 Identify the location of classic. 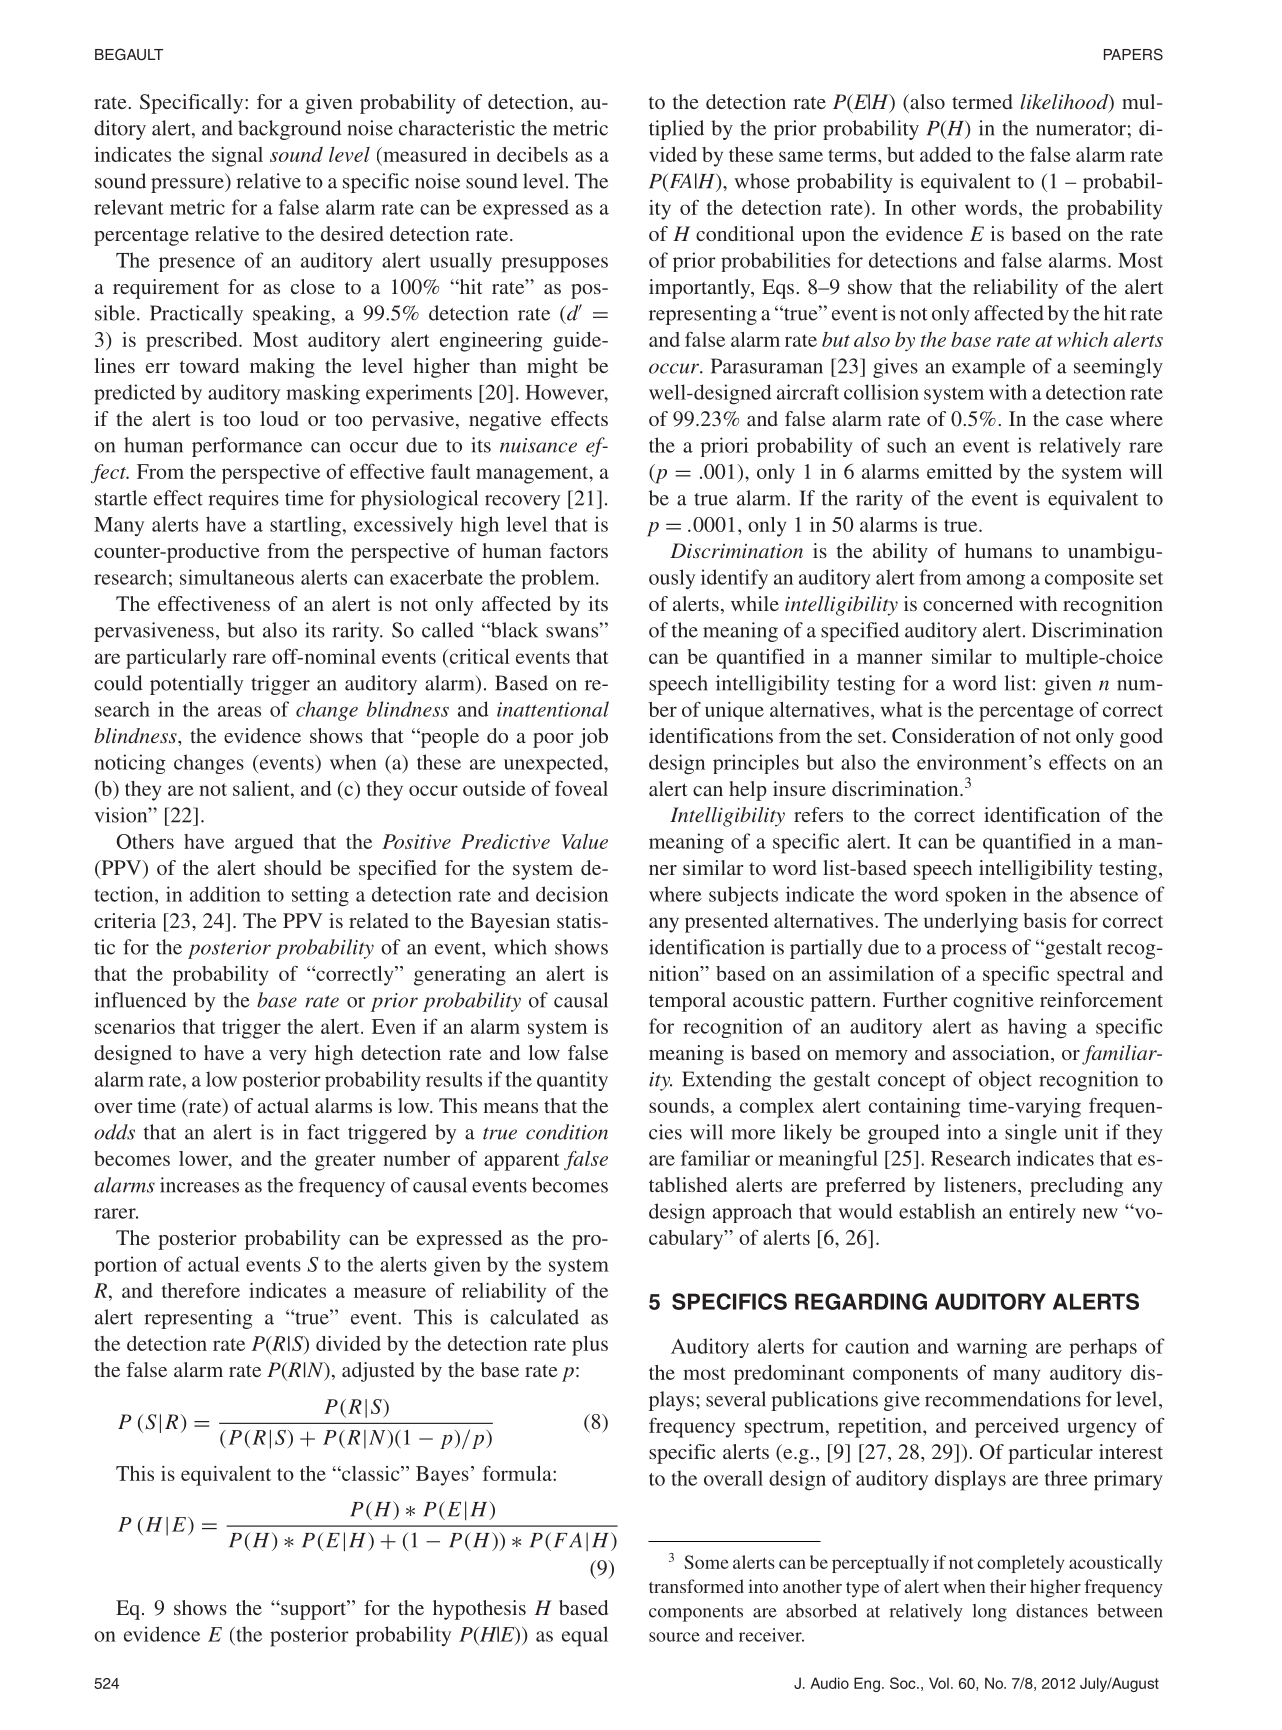
(371, 1473).
